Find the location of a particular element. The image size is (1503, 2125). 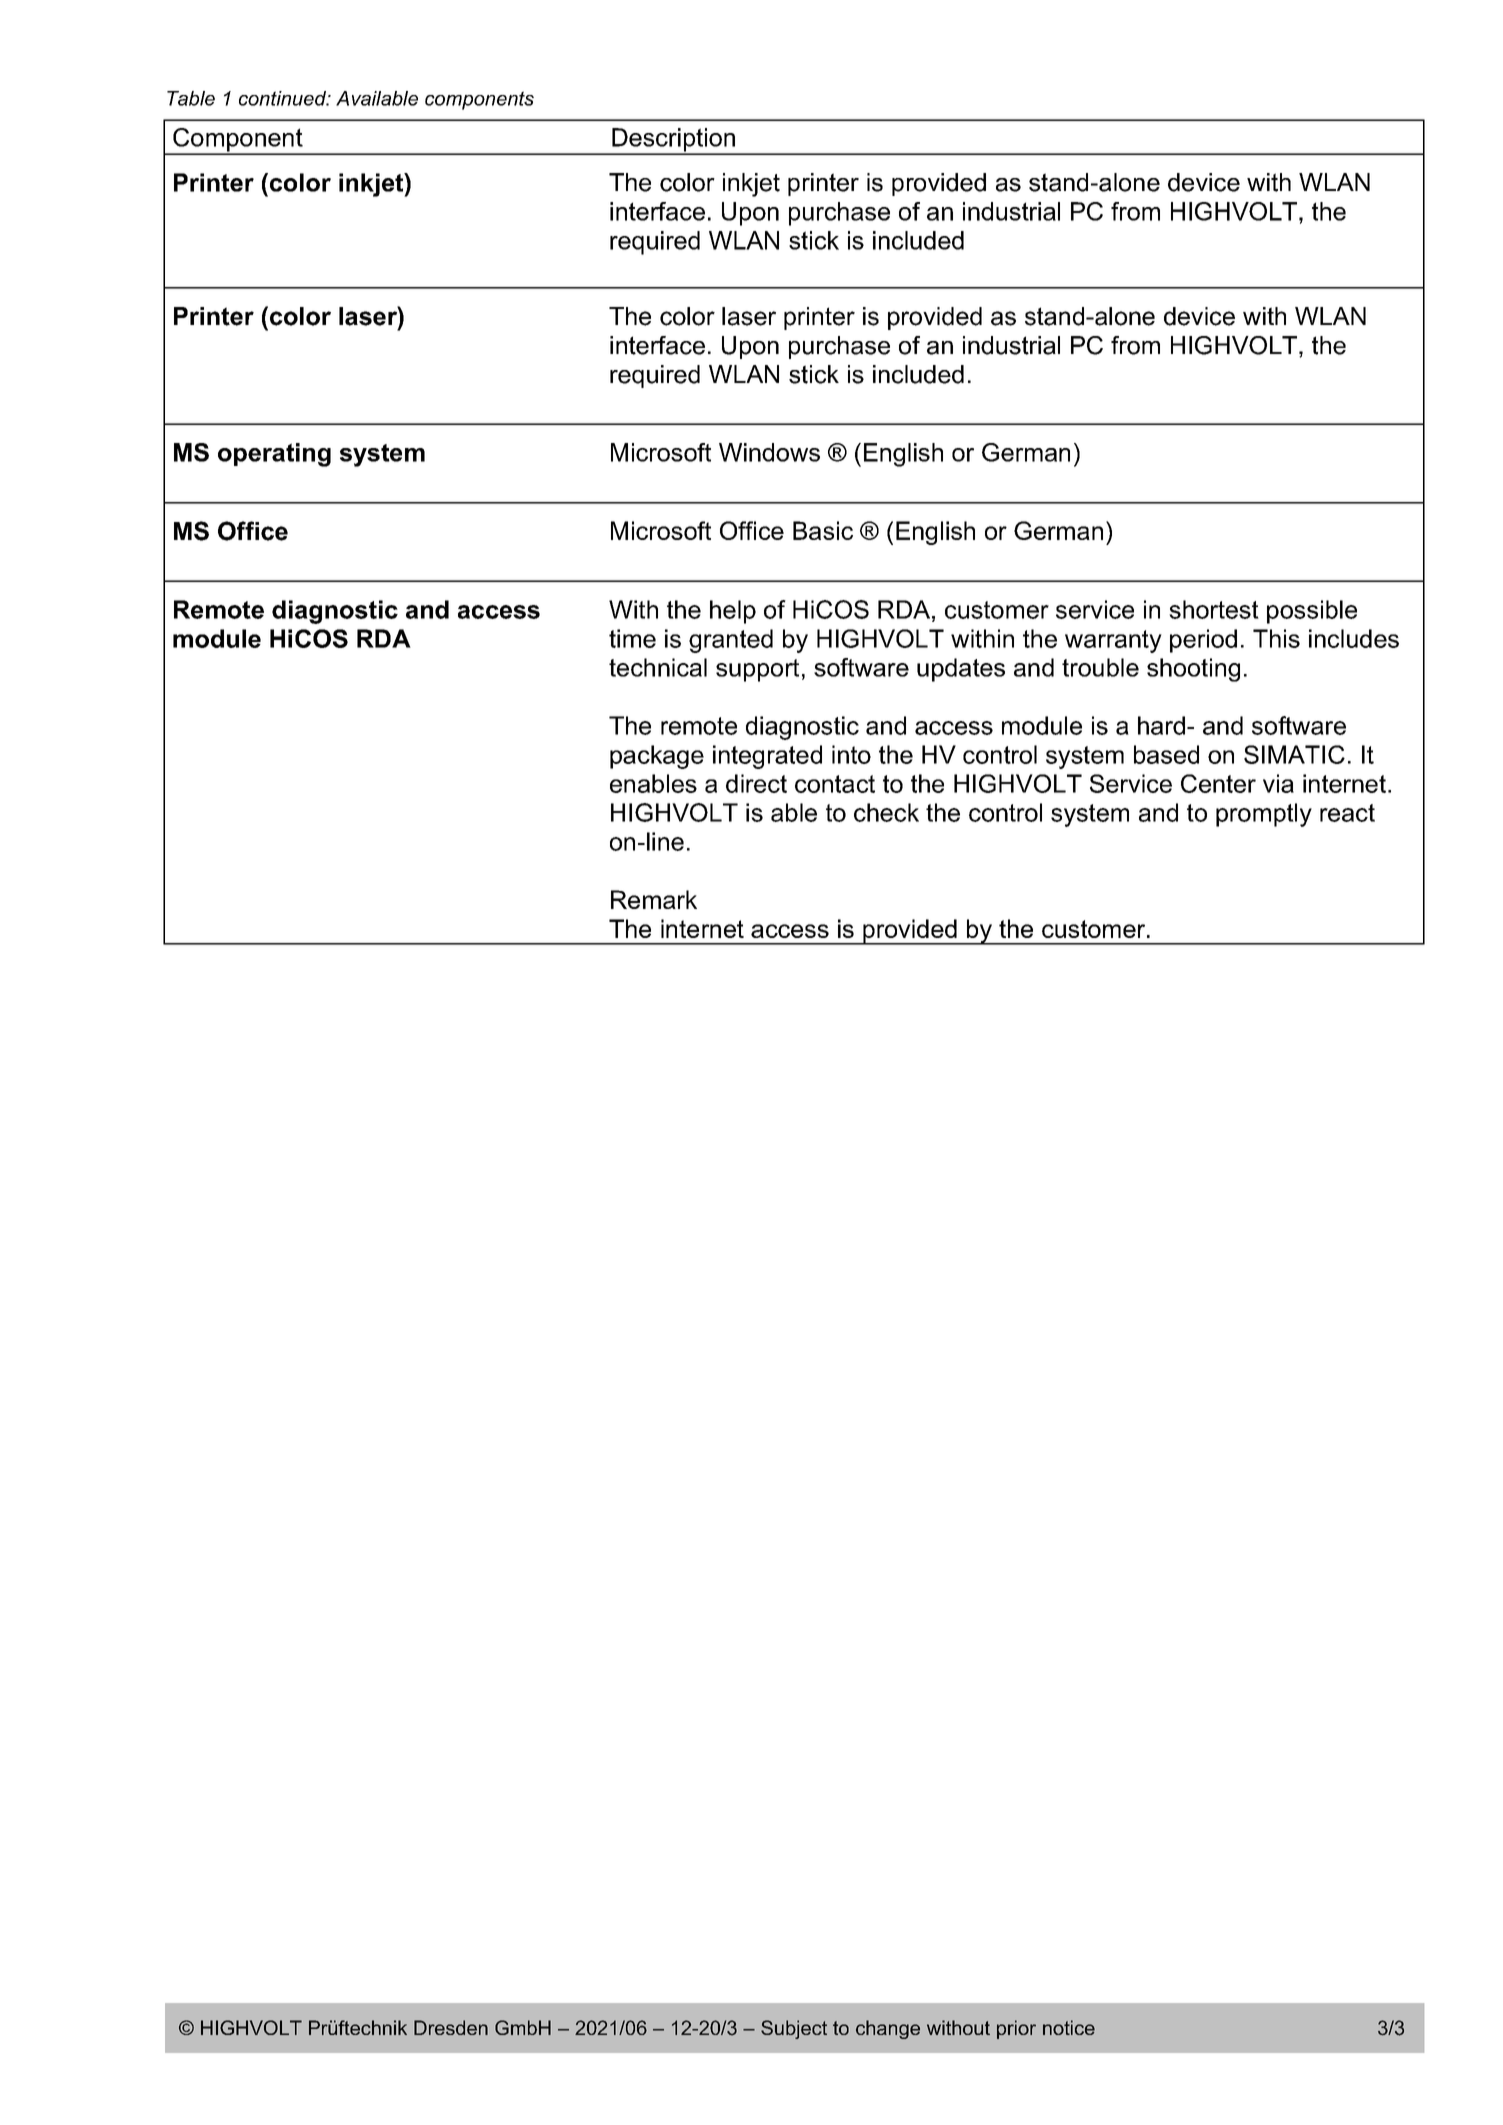

check is located at coordinates (886, 812).
